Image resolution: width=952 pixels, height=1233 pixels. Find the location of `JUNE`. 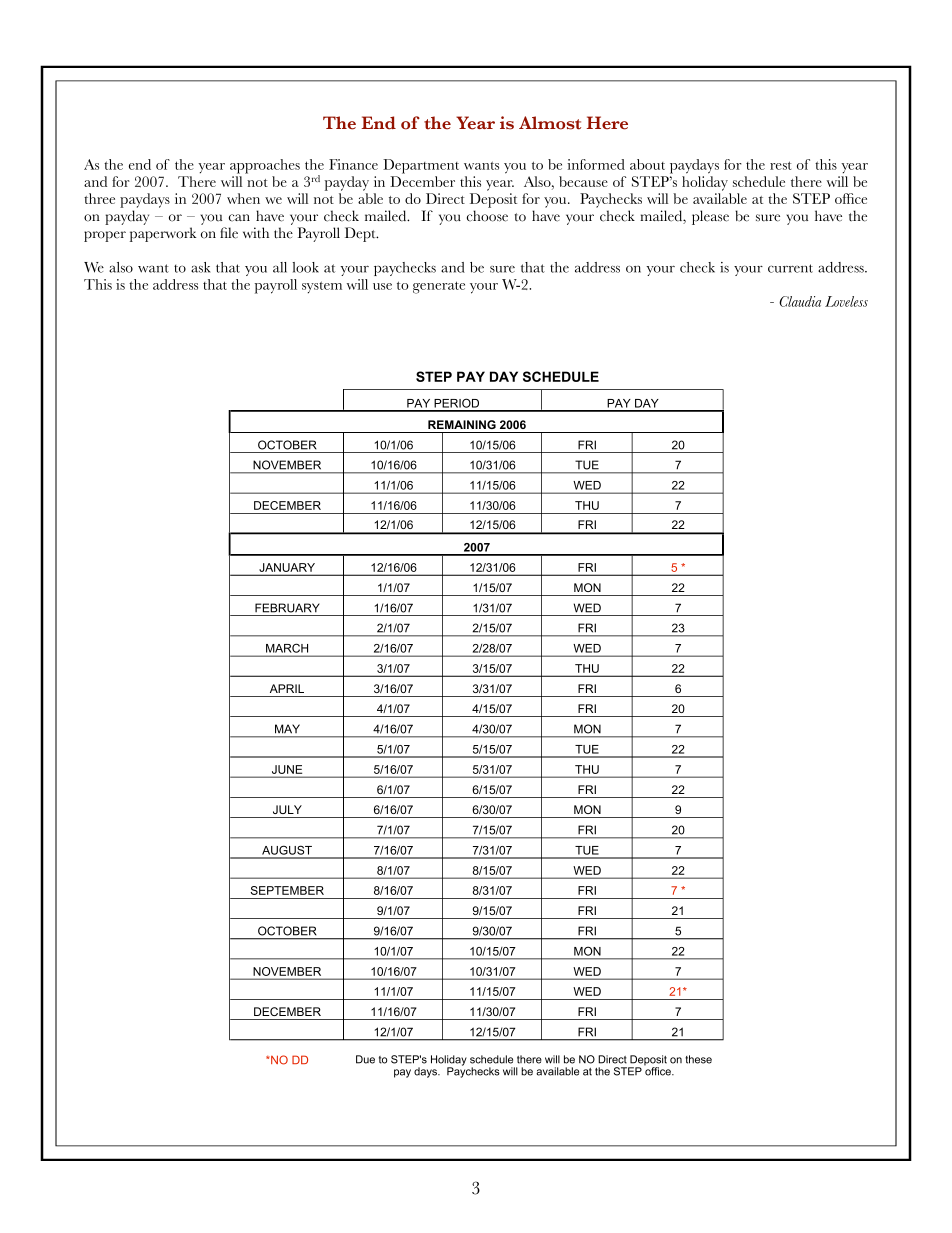

JUNE is located at coordinates (287, 769).
